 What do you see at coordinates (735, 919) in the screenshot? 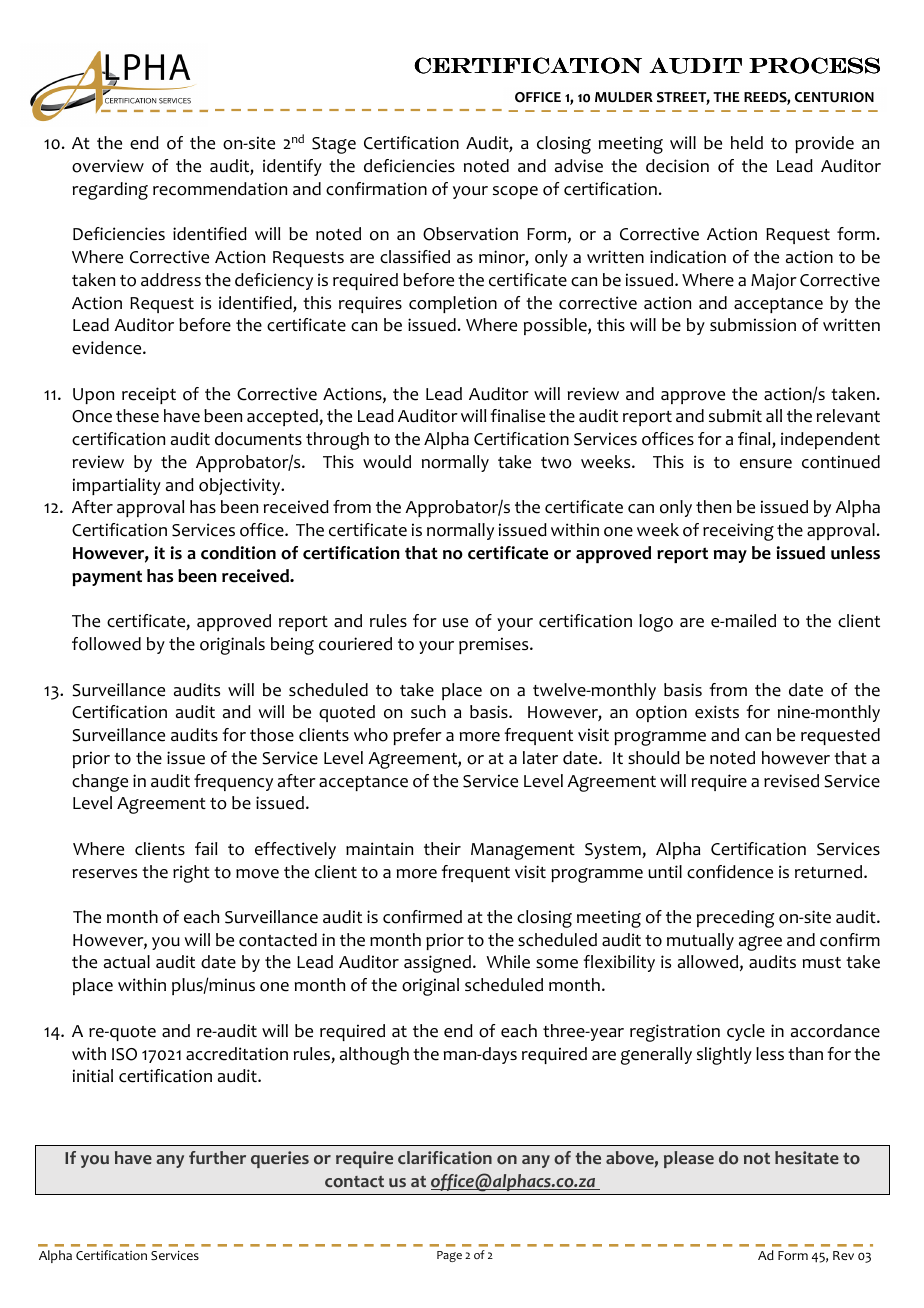
I see `preceding` at bounding box center [735, 919].
